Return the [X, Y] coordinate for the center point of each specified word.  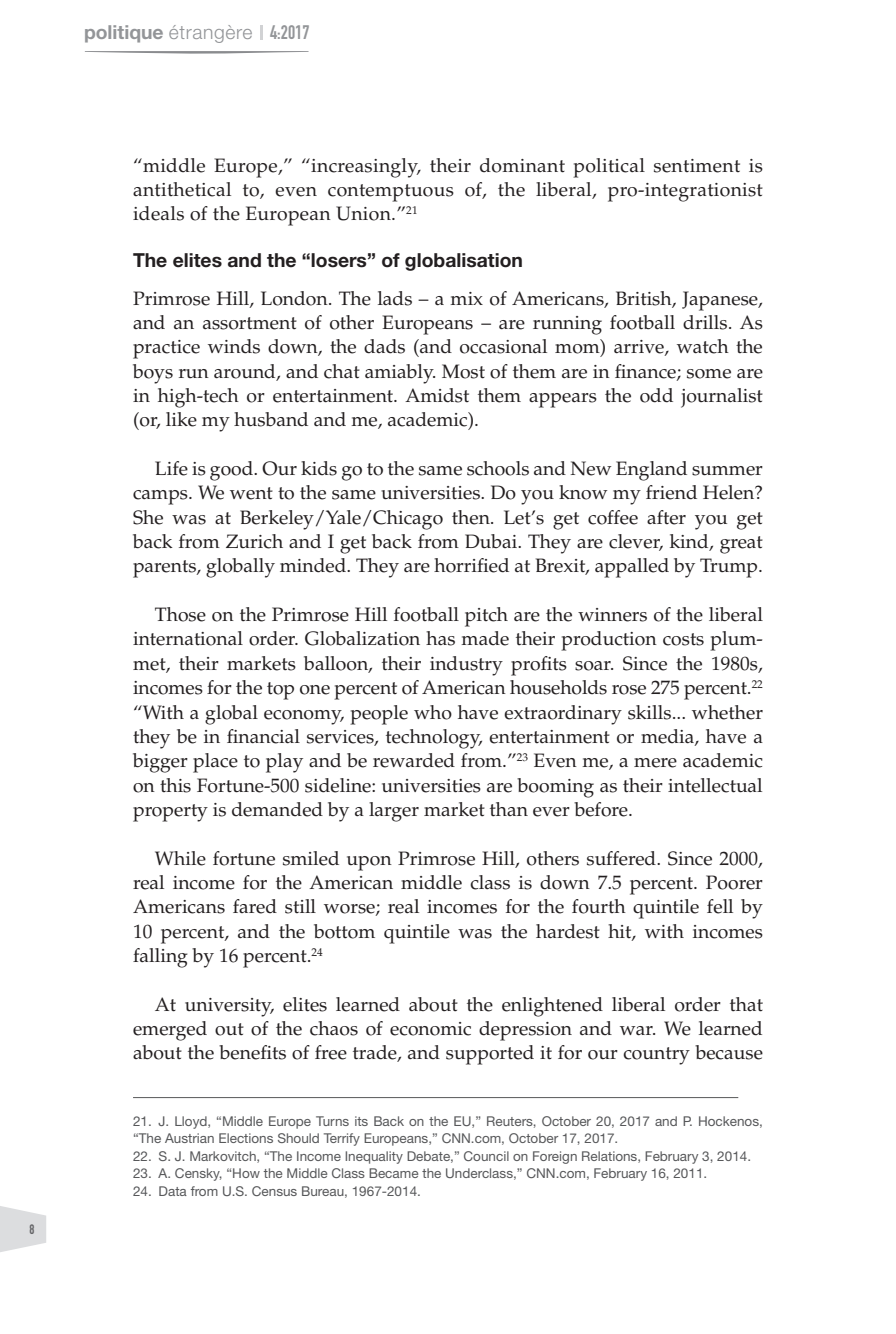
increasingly [365, 168]
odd [656, 395]
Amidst [437, 395]
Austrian [189, 1138]
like [181, 419]
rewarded [414, 760]
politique [124, 34]
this [175, 785]
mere [655, 763]
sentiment [697, 166]
